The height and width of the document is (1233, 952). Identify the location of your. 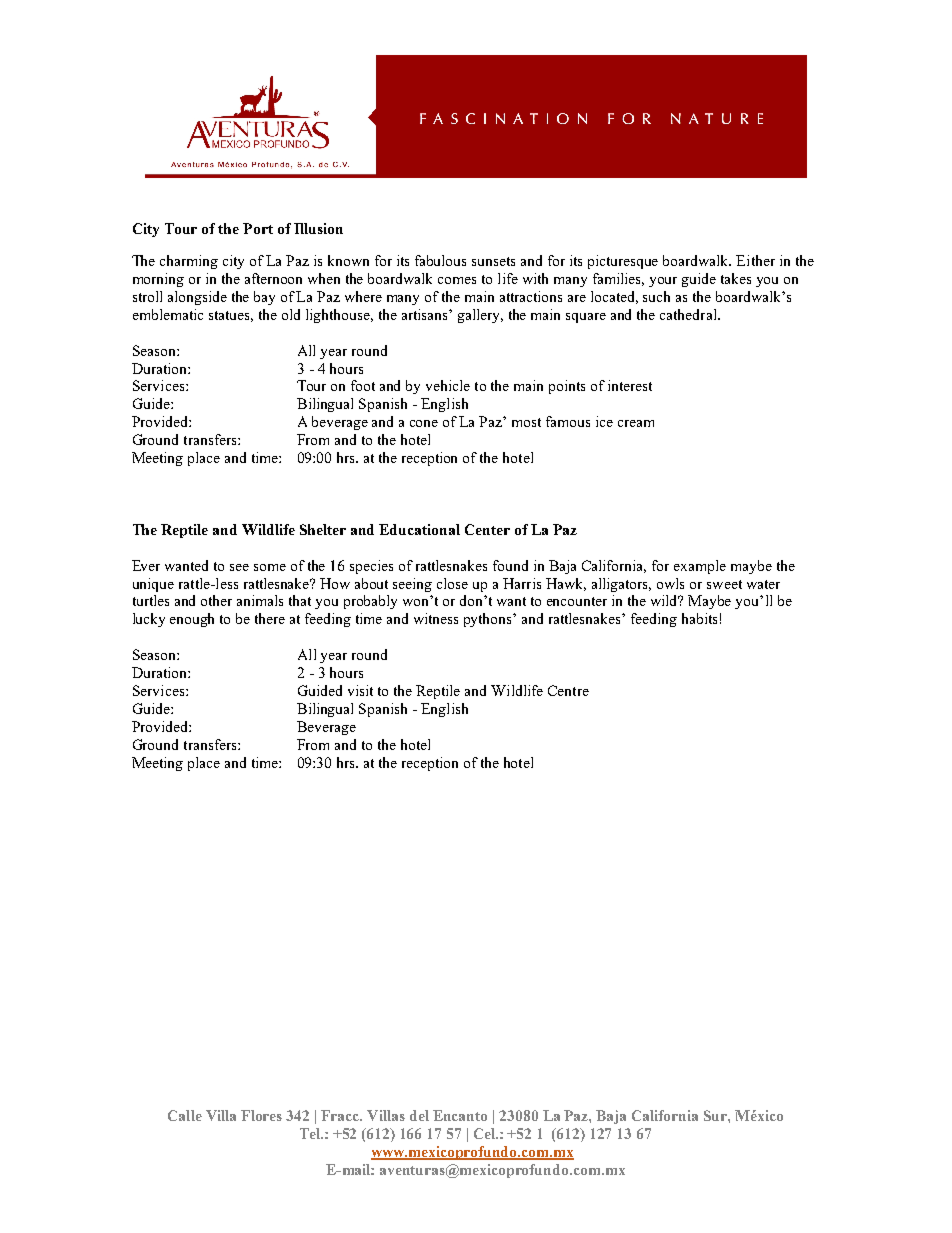
(663, 282).
